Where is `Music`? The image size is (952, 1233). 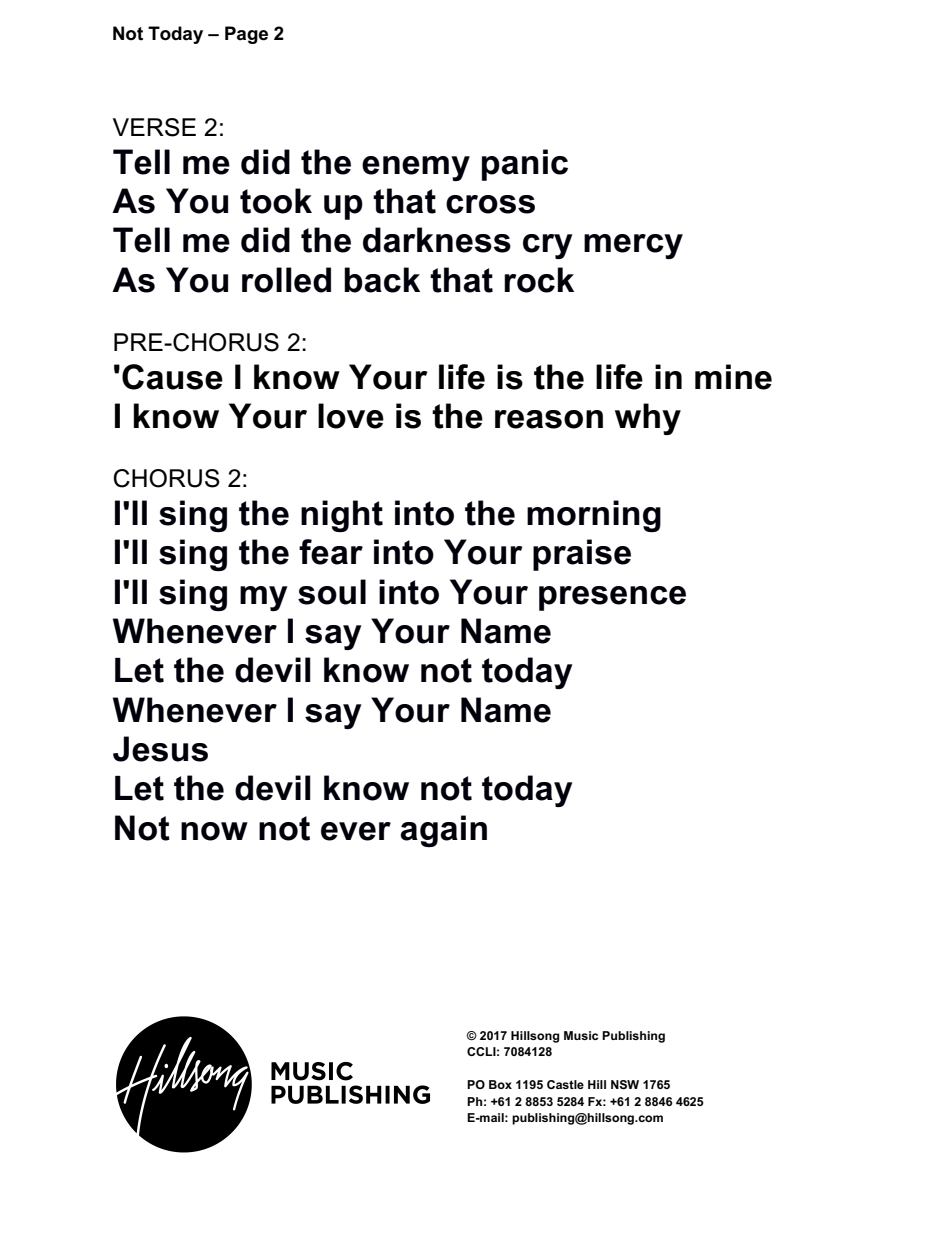 Music is located at coordinates (581, 1035).
